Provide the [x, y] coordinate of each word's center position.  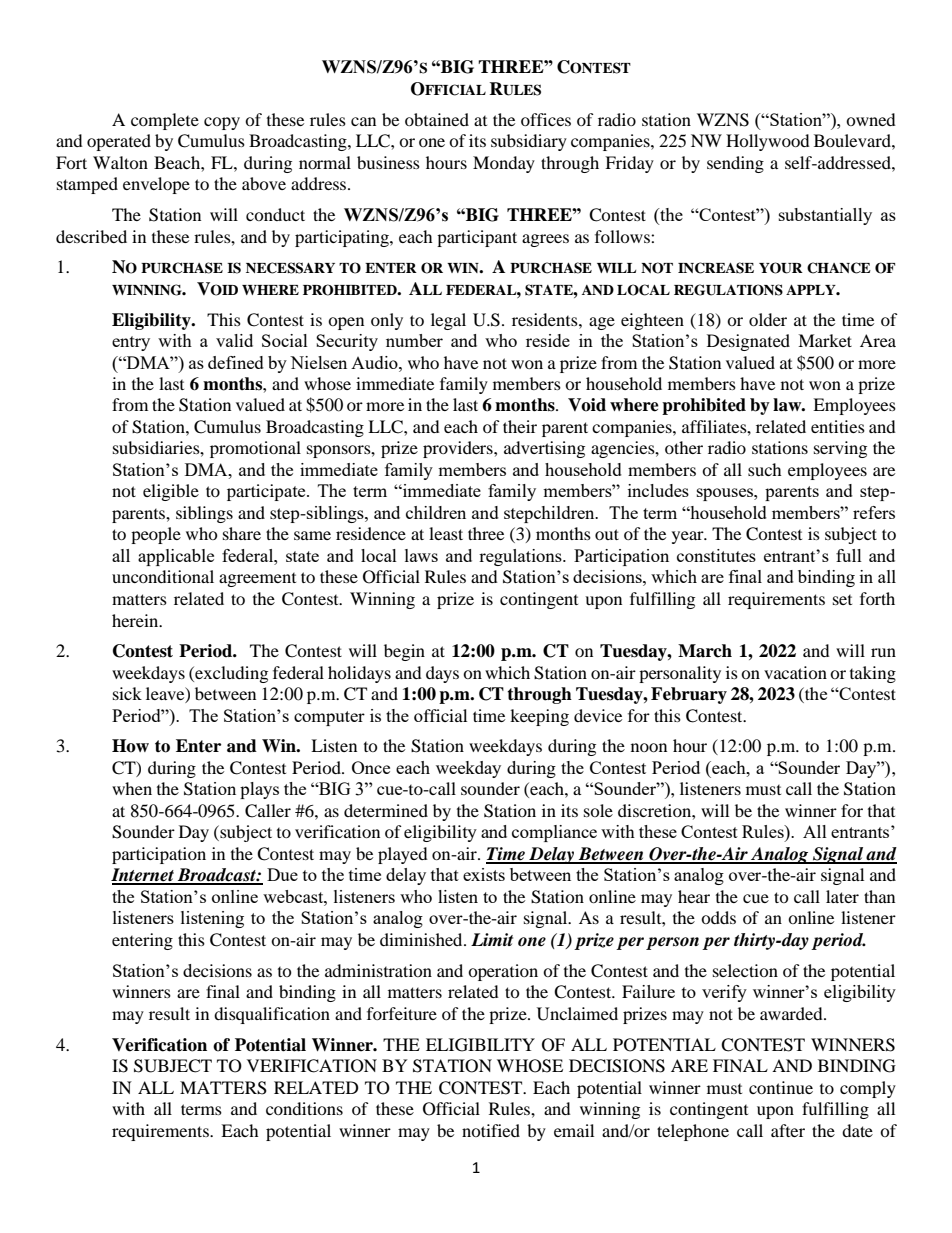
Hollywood [768, 142]
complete [165, 121]
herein [136, 620]
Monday [504, 164]
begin [404, 652]
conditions [304, 1108]
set [842, 600]
